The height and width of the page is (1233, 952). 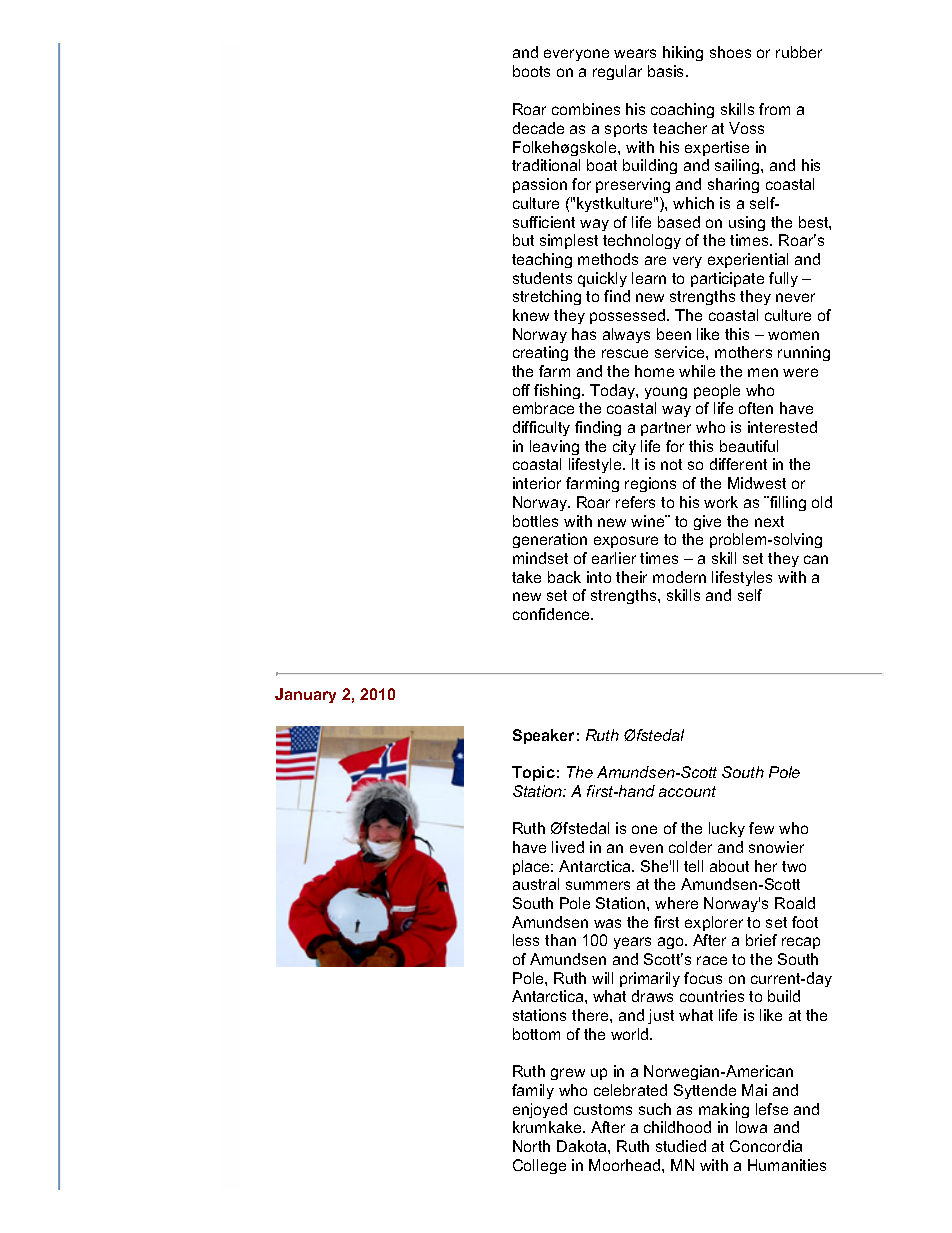 What do you see at coordinates (535, 521) in the page?
I see `bottles` at bounding box center [535, 521].
